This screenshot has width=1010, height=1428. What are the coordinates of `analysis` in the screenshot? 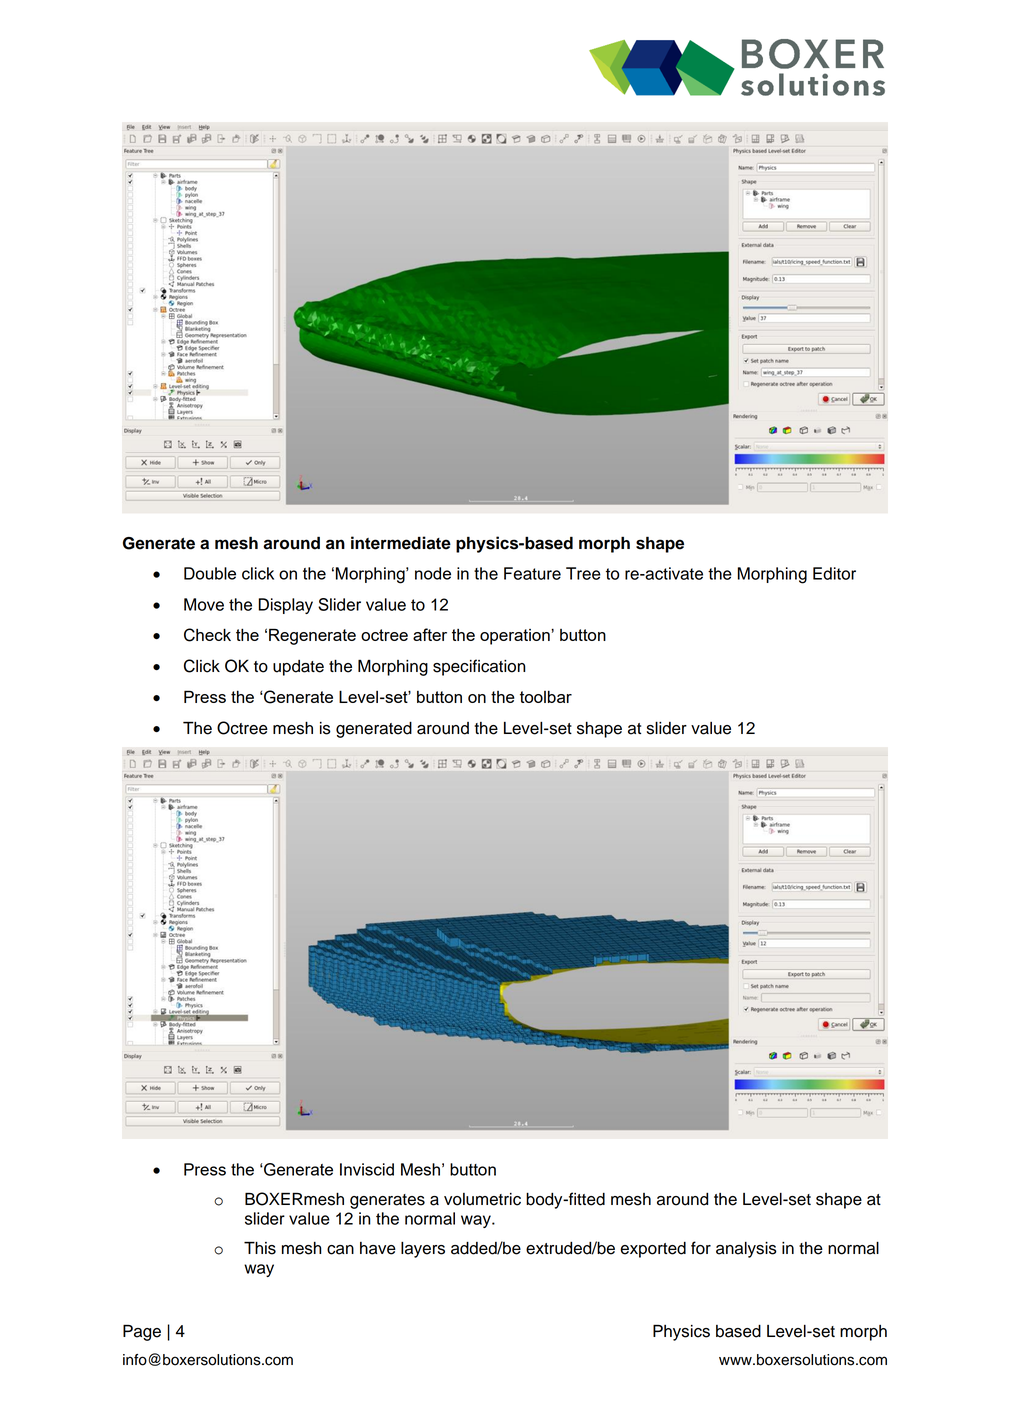 It's located at (746, 1250).
